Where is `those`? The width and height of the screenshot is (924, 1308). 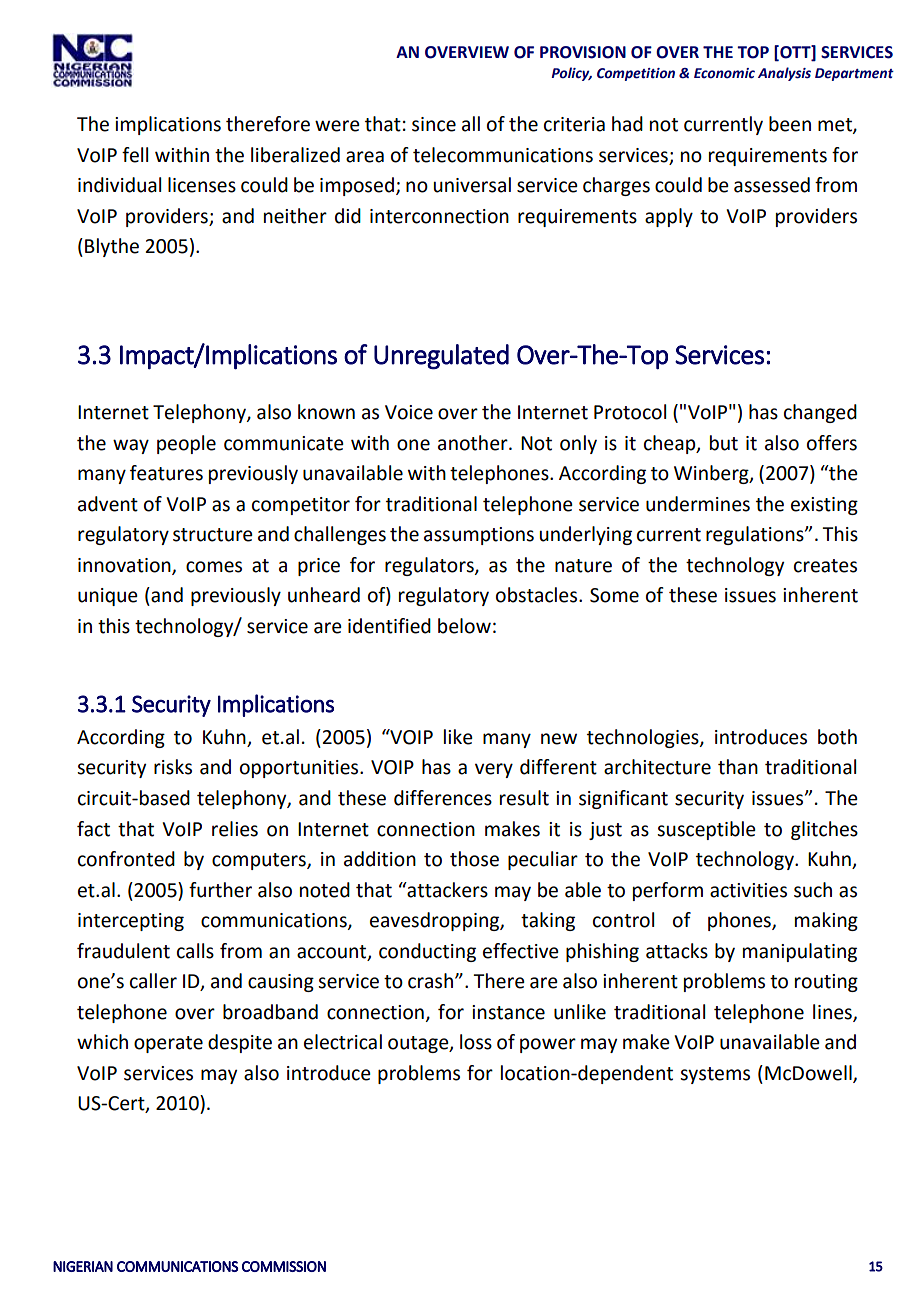
those is located at coordinates (474, 859).
